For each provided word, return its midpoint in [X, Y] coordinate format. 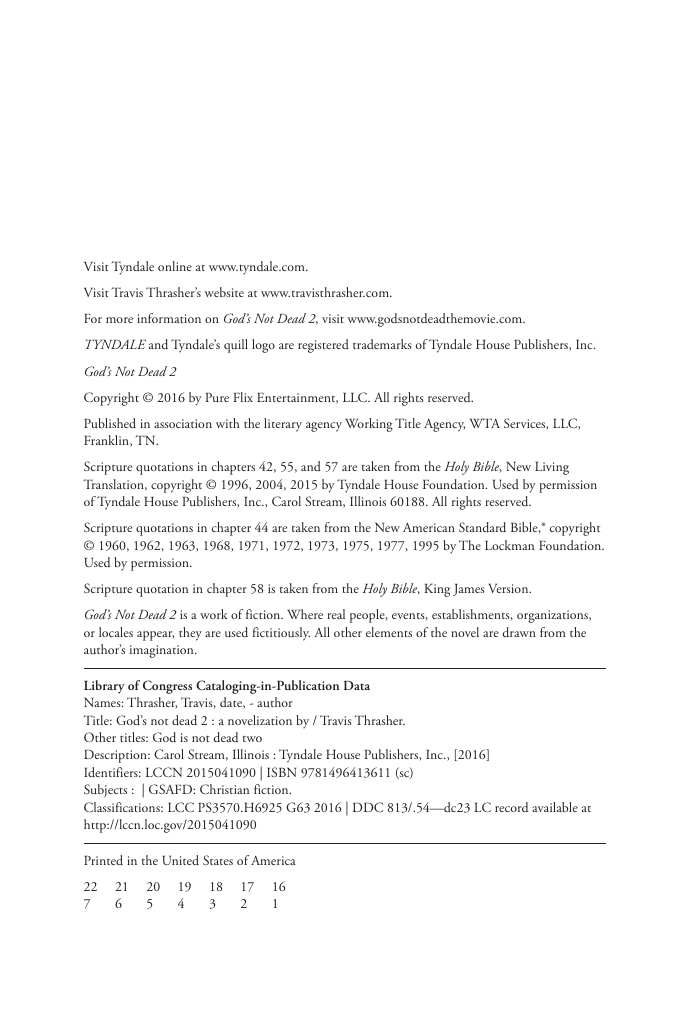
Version [509, 588]
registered [323, 346]
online [175, 266]
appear [155, 636]
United [180, 860]
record [511, 807]
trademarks [382, 344]
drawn [519, 632]
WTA [485, 423]
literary [283, 425]
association [183, 423]
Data [357, 685]
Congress [167, 687]
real [336, 614]
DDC [368, 807]
